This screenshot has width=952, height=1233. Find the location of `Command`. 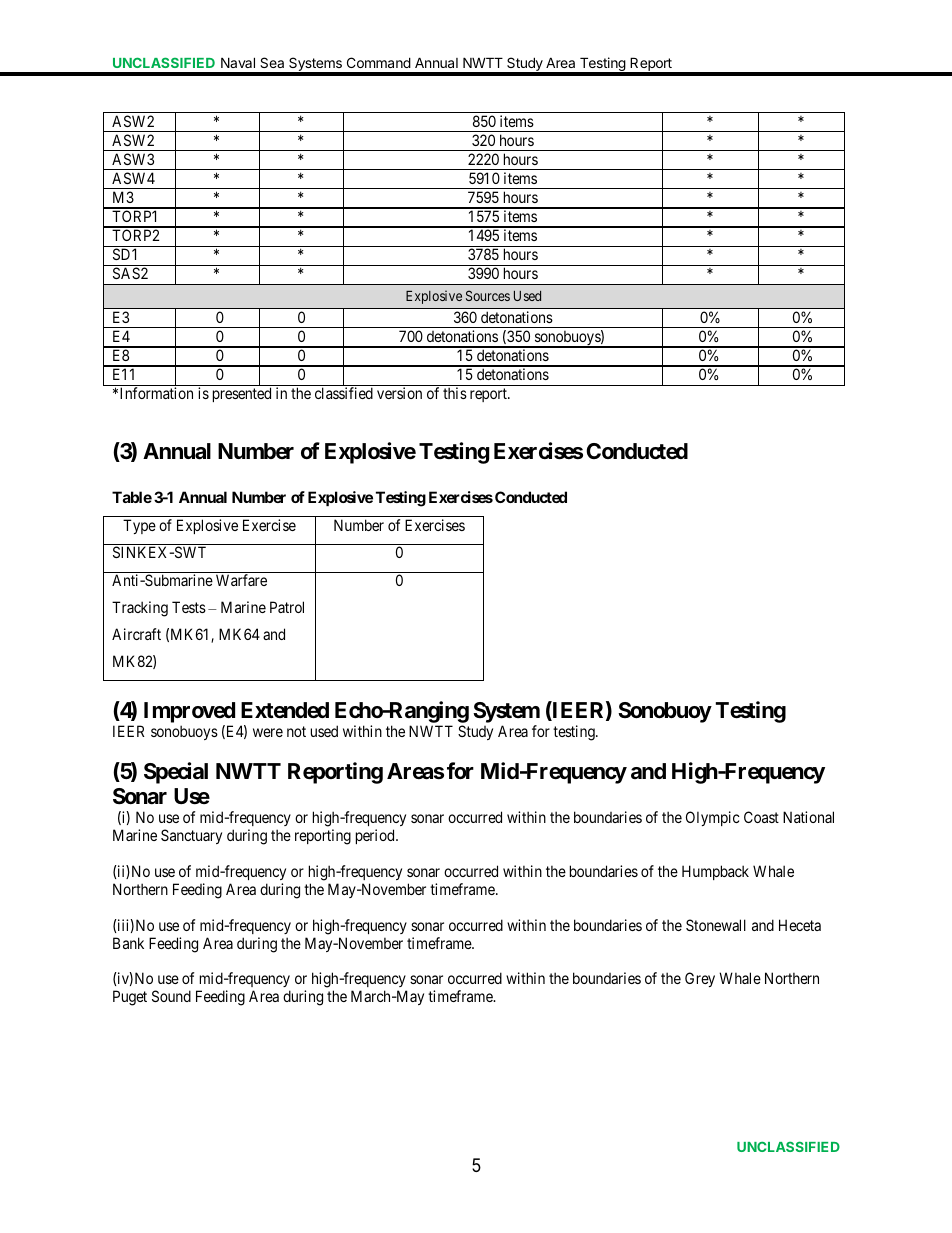

Command is located at coordinates (379, 62).
